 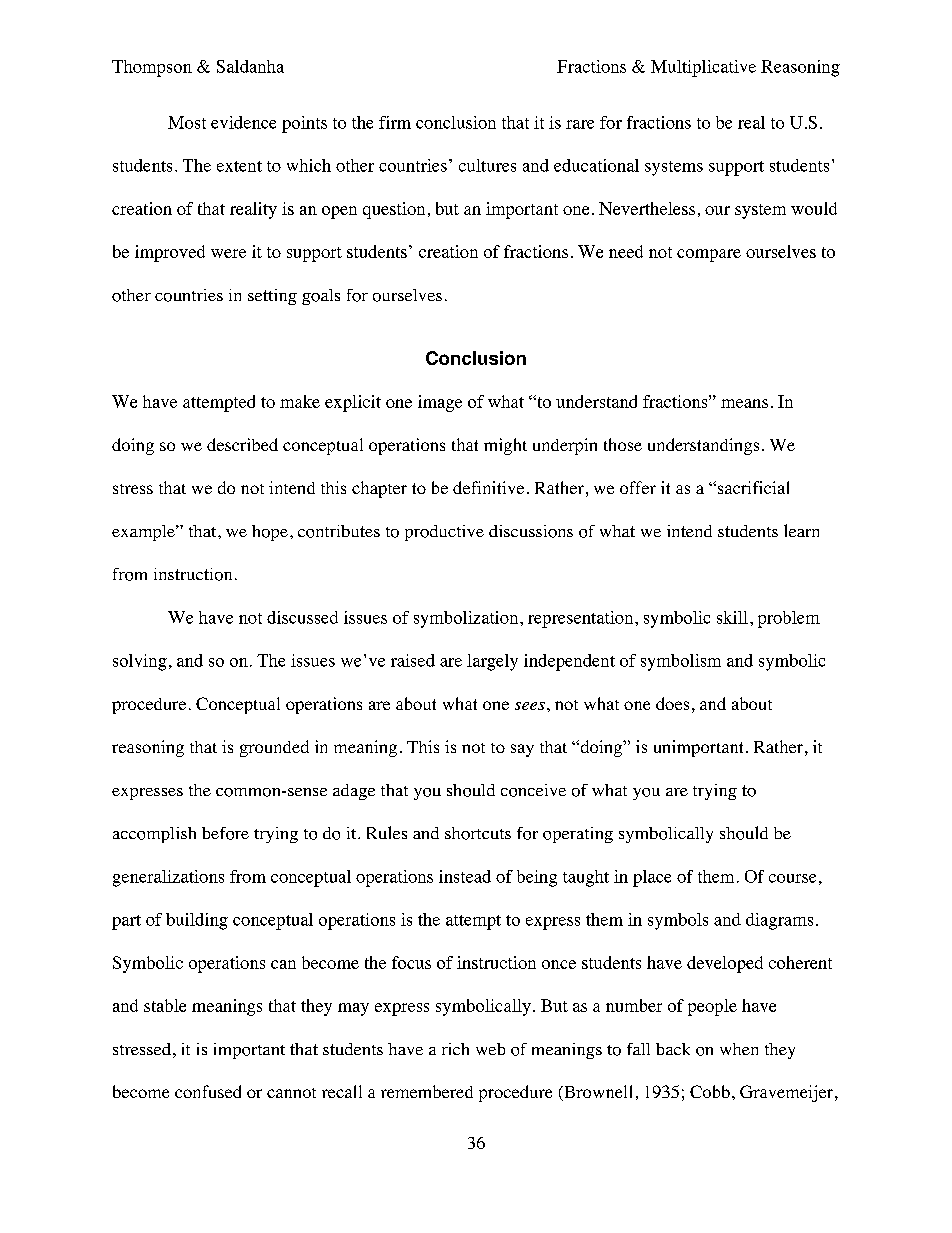 I want to click on Most, so click(x=187, y=122).
